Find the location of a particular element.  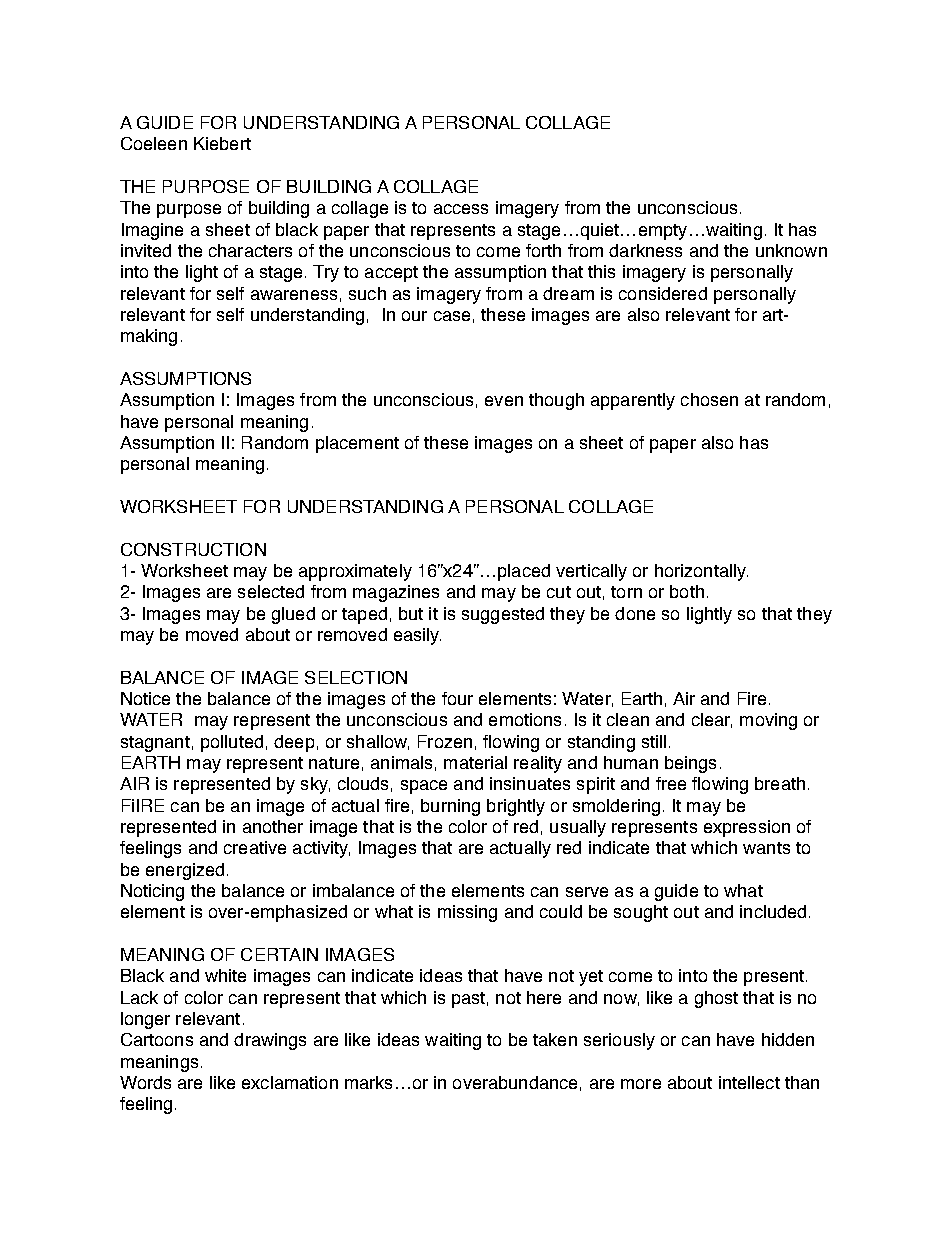

access is located at coordinates (461, 209).
